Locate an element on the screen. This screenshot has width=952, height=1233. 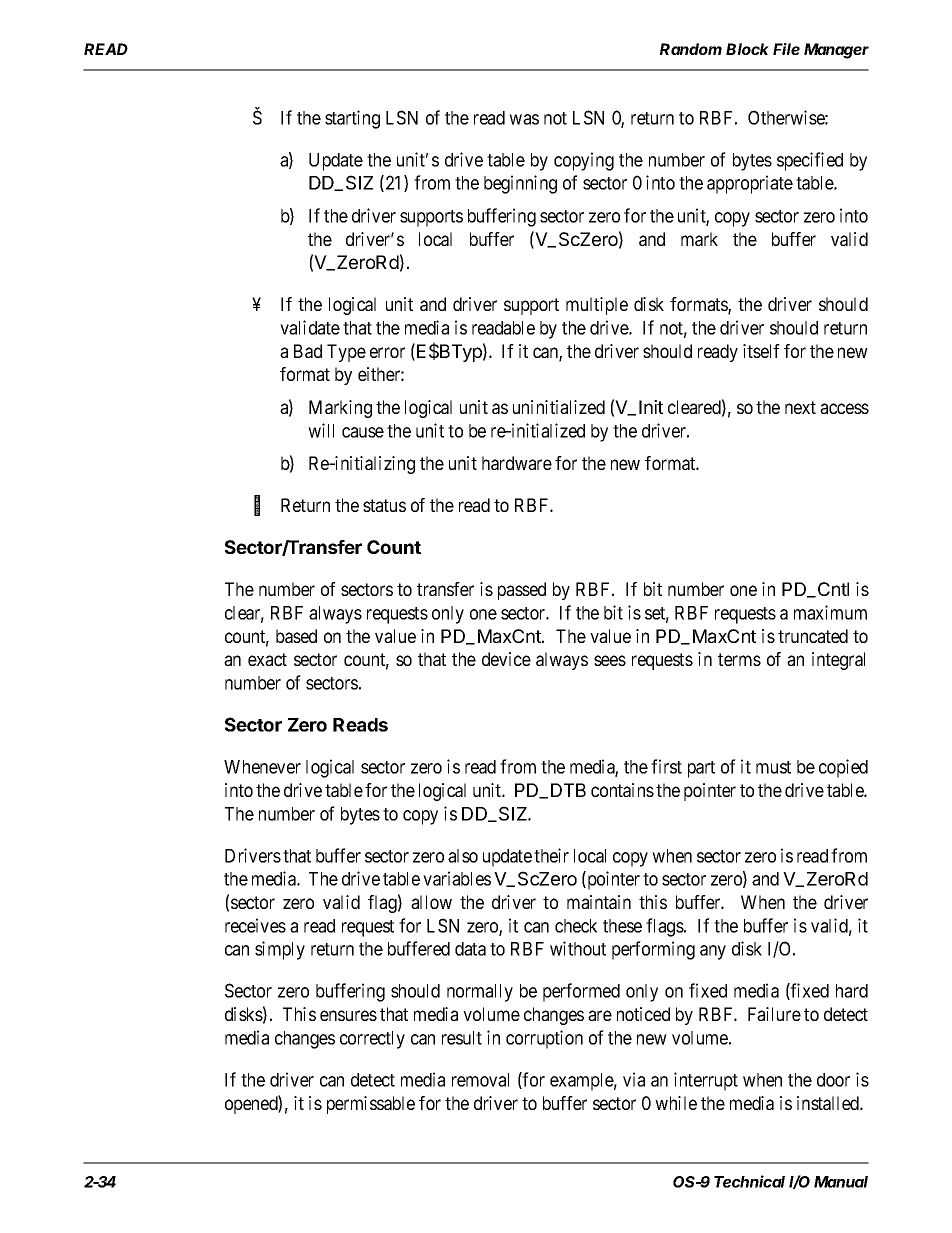
itself is located at coordinates (761, 351).
